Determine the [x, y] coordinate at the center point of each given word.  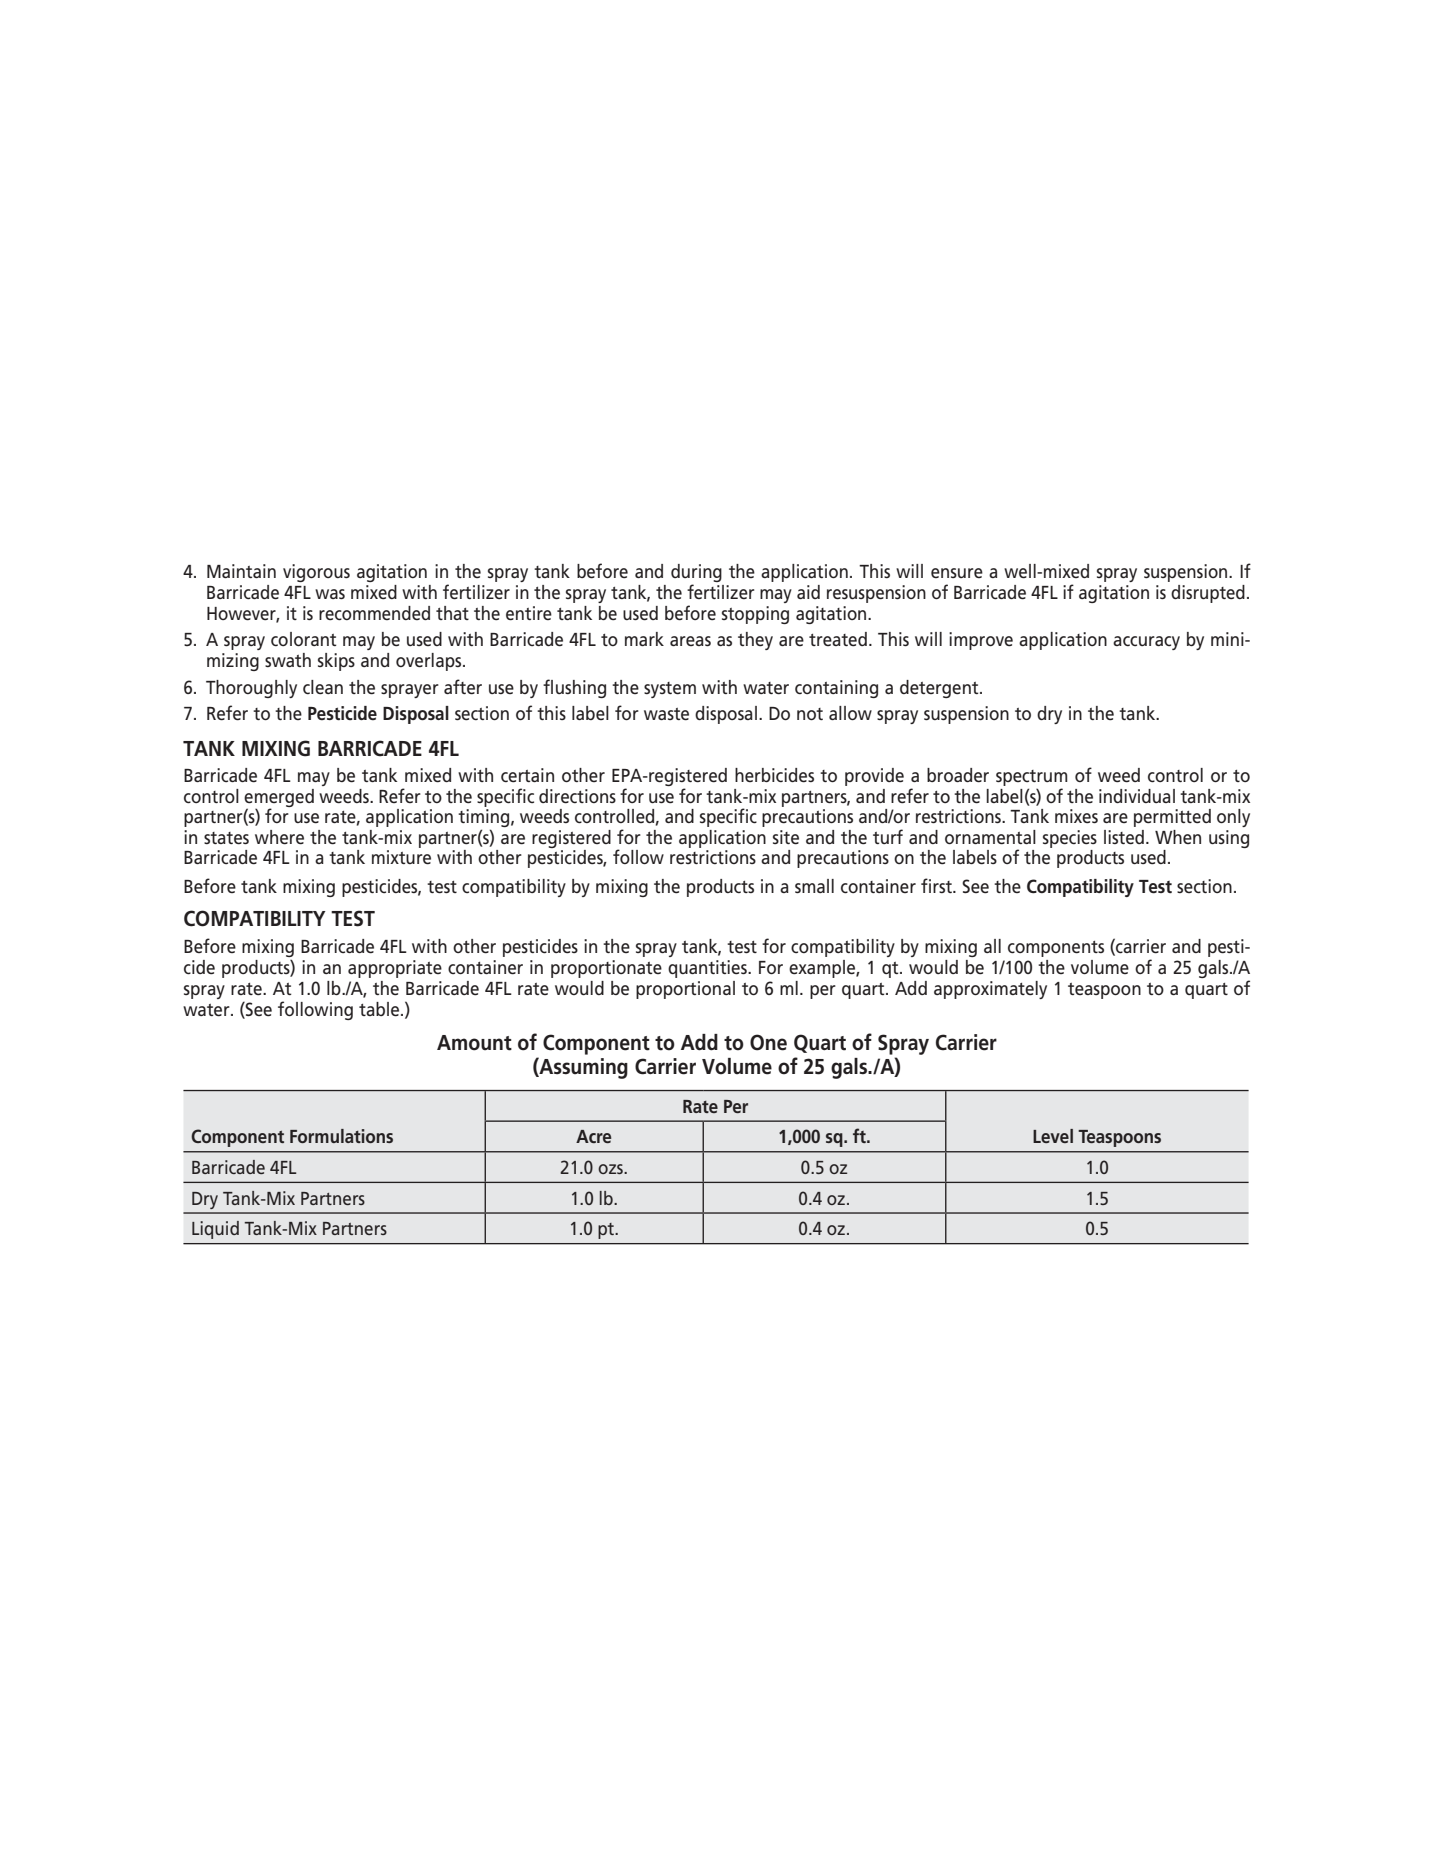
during [696, 574]
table [380, 1009]
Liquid [215, 1230]
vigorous [316, 573]
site [786, 837]
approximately [990, 990]
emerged [279, 799]
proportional [685, 990]
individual [1137, 796]
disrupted [1208, 594]
